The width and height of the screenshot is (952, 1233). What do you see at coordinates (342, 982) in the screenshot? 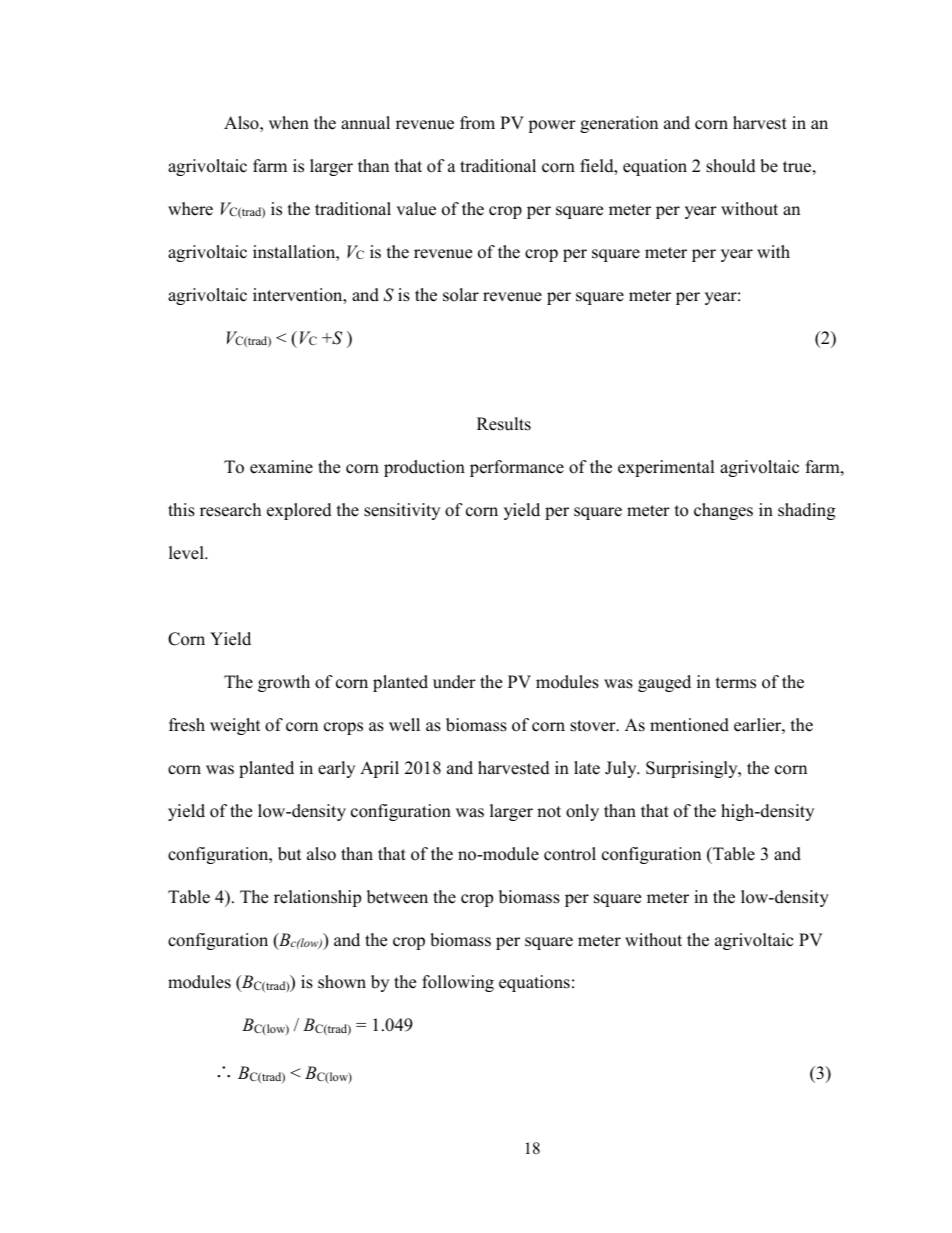
I see `shown` at bounding box center [342, 982].
